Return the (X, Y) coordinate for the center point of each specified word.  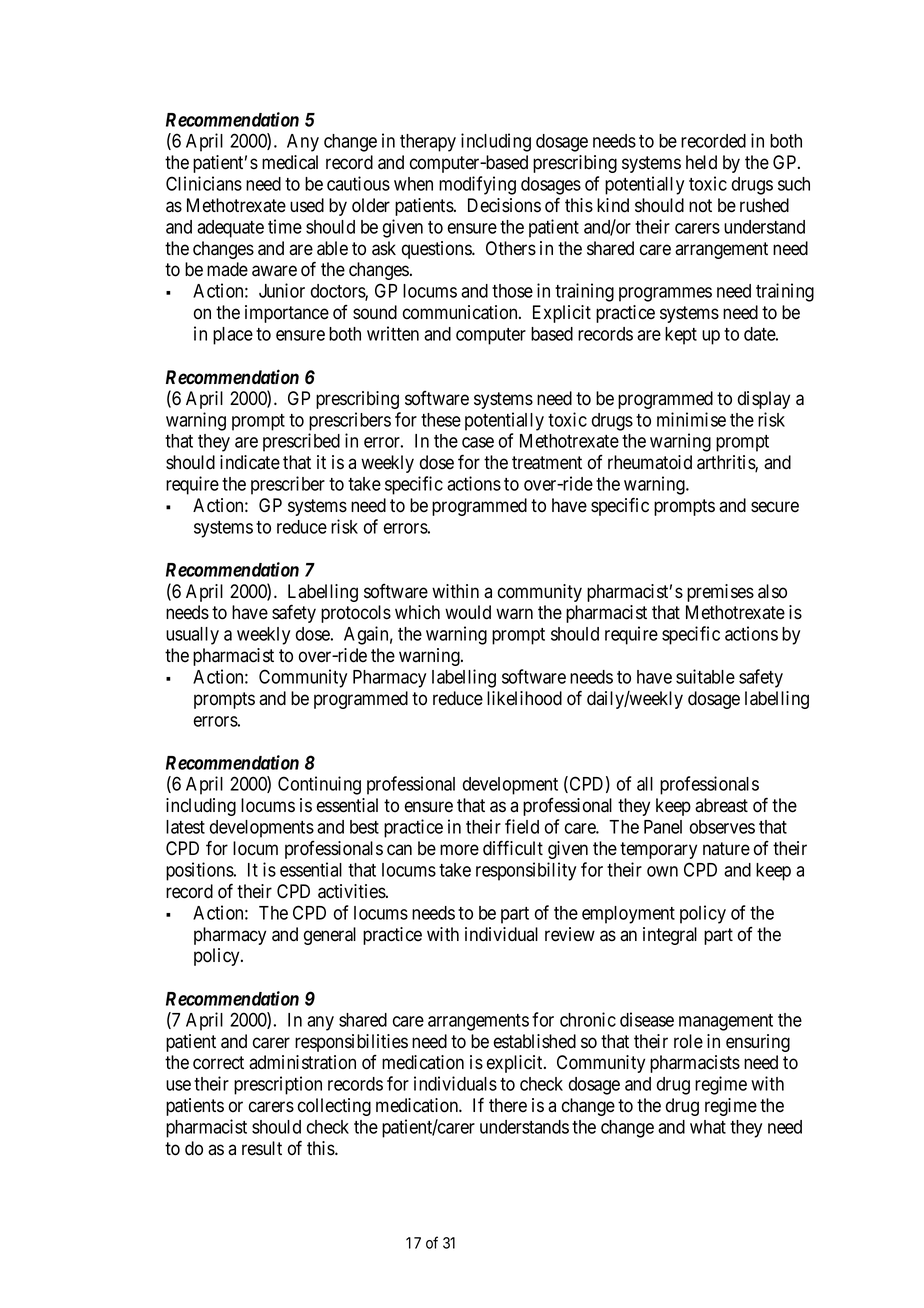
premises (720, 593)
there (508, 1105)
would (468, 612)
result (262, 1148)
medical (290, 162)
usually (192, 636)
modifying (477, 185)
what (708, 1127)
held (701, 162)
